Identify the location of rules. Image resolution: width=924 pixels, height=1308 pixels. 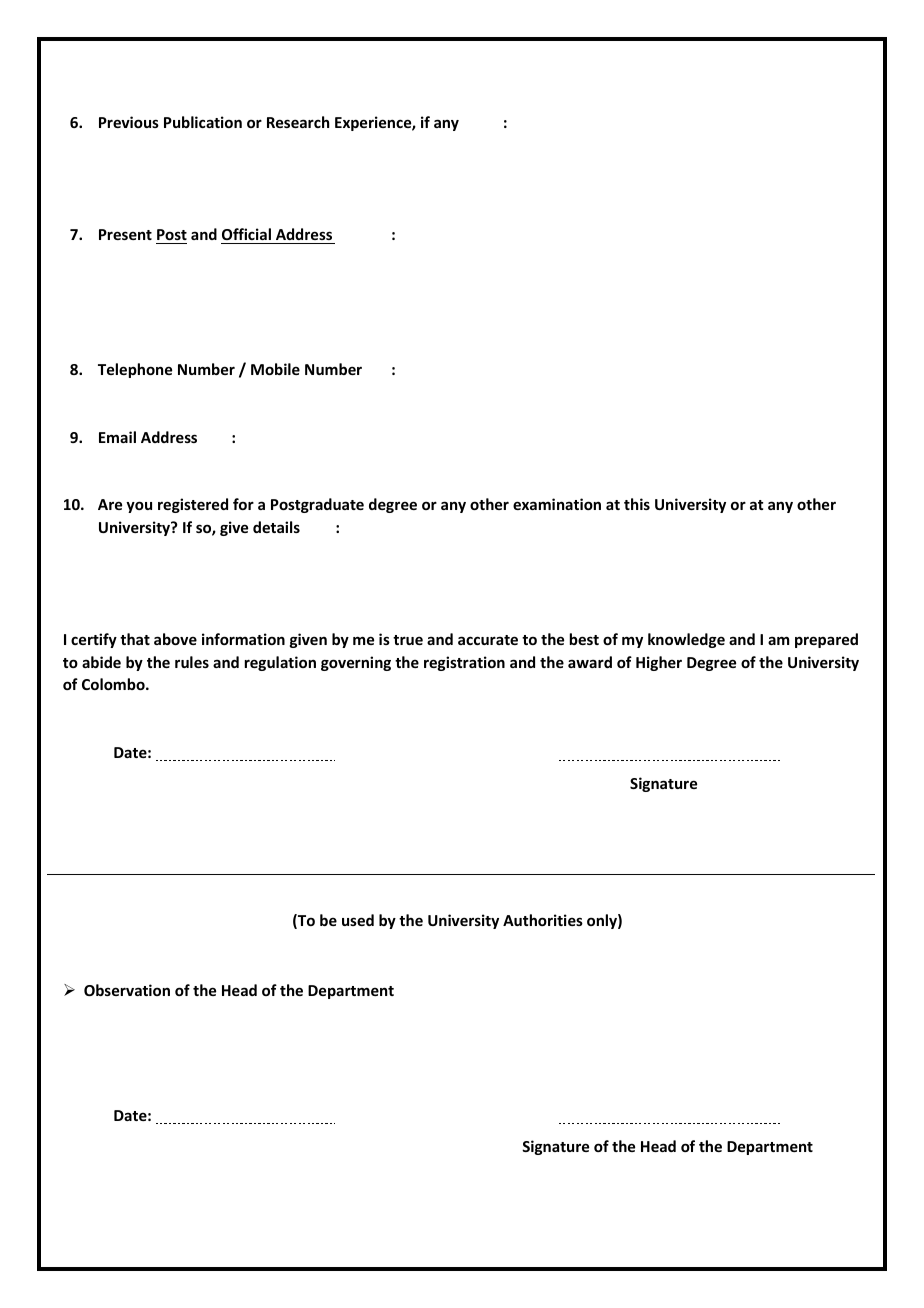
(192, 662).
